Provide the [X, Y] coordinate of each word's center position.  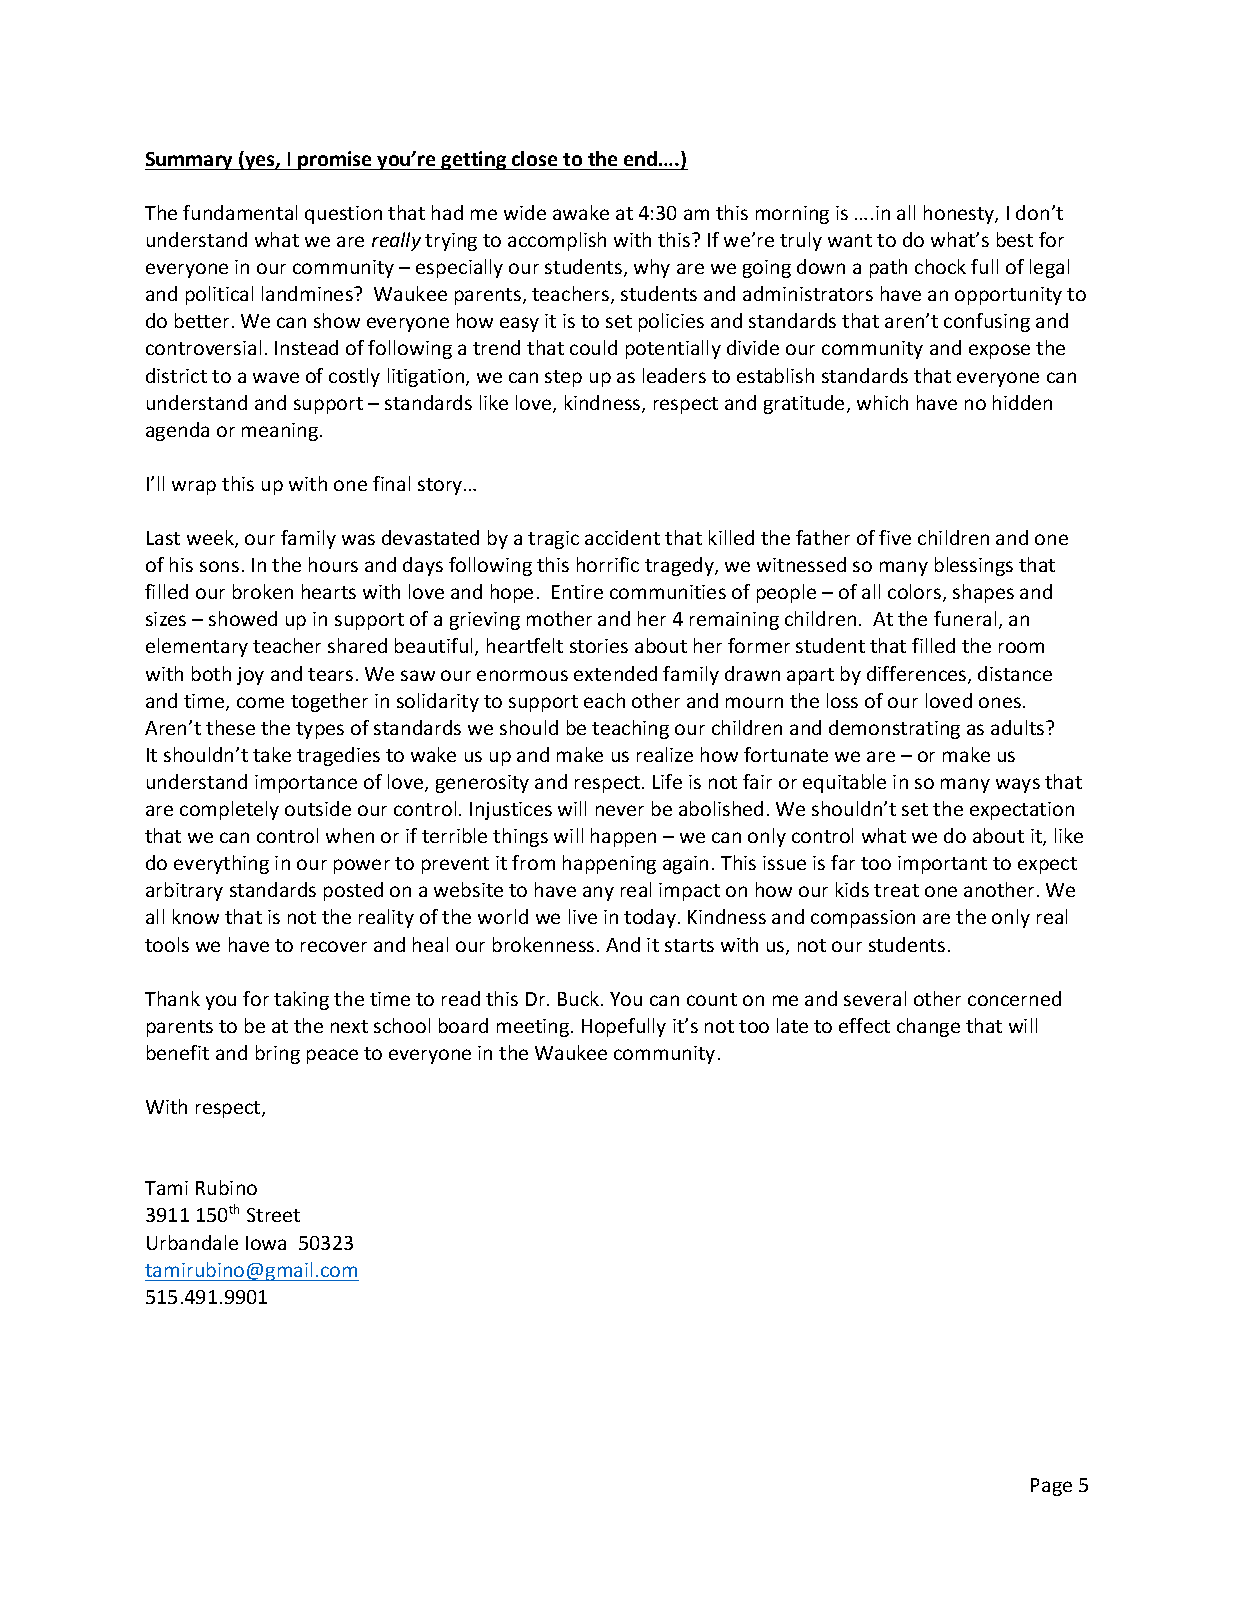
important [942, 865]
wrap [194, 487]
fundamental [240, 212]
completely [229, 810]
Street [273, 1215]
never [620, 810]
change [928, 1027]
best [1015, 239]
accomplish [557, 241]
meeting [534, 1028]
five [895, 537]
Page [1051, 1487]
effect [864, 1025]
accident [622, 537]
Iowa [266, 1243]
